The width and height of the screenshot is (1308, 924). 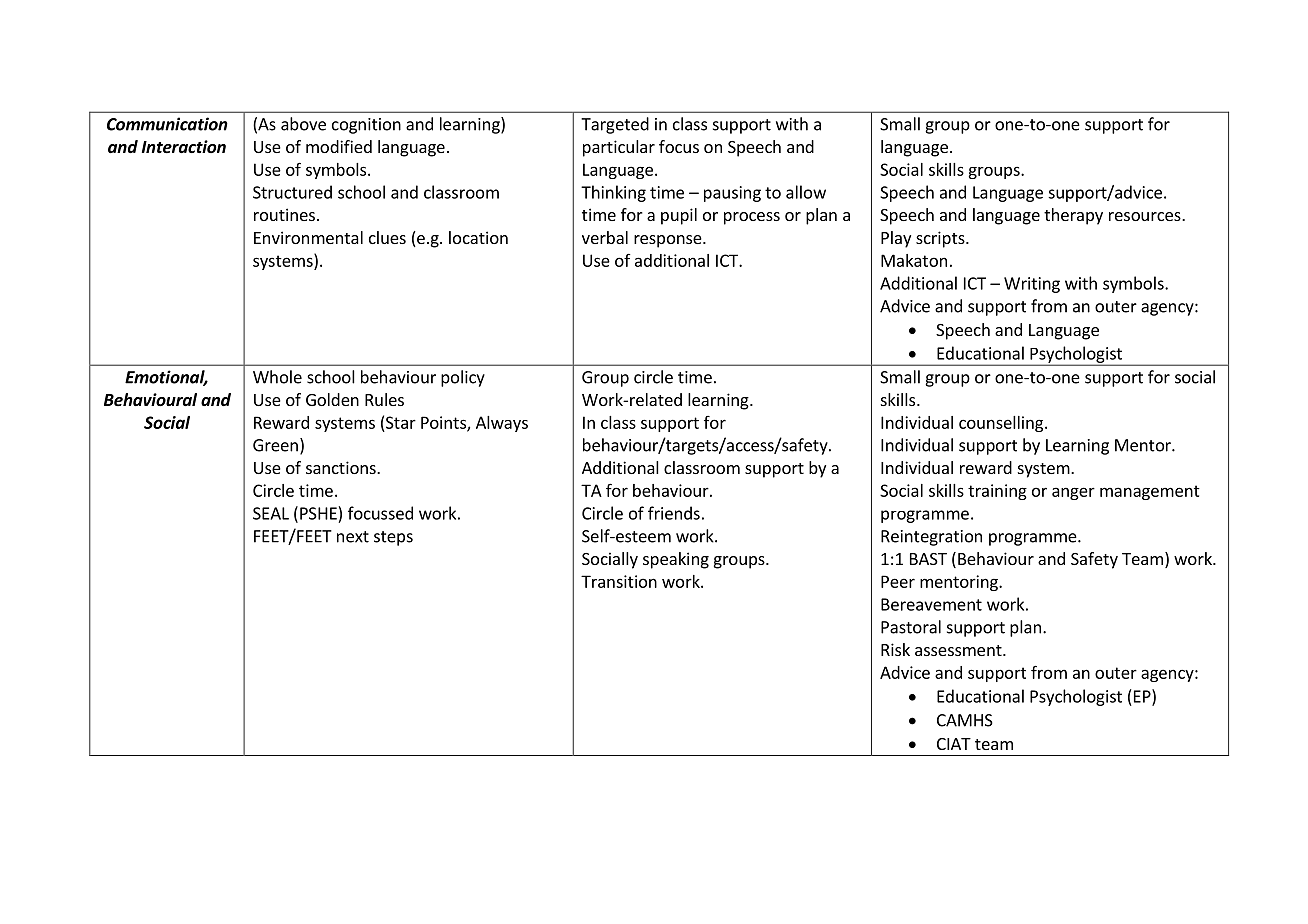 What do you see at coordinates (1073, 216) in the screenshot?
I see `therapy` at bounding box center [1073, 216].
